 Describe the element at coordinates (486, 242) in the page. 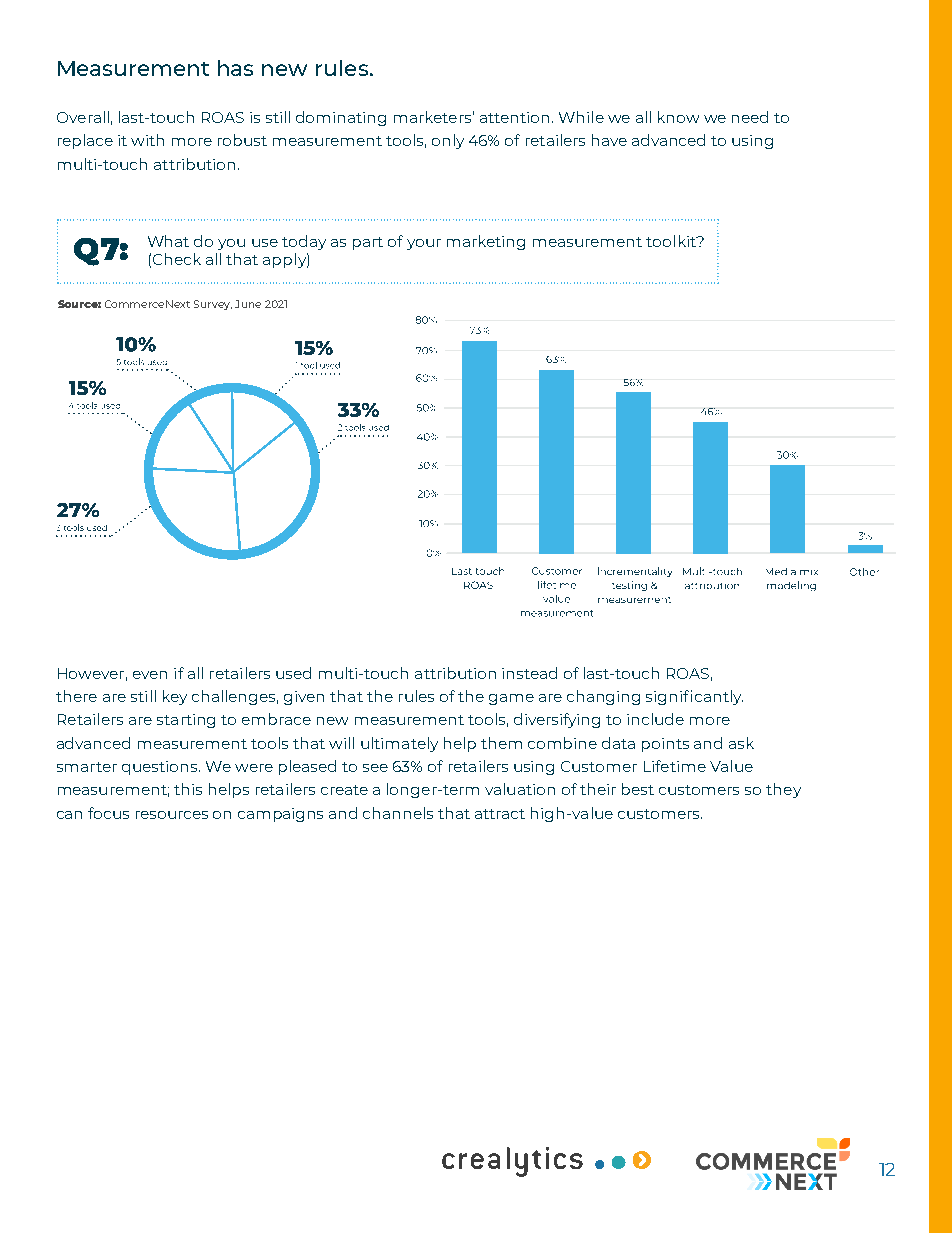

I see `marketing` at that location.
